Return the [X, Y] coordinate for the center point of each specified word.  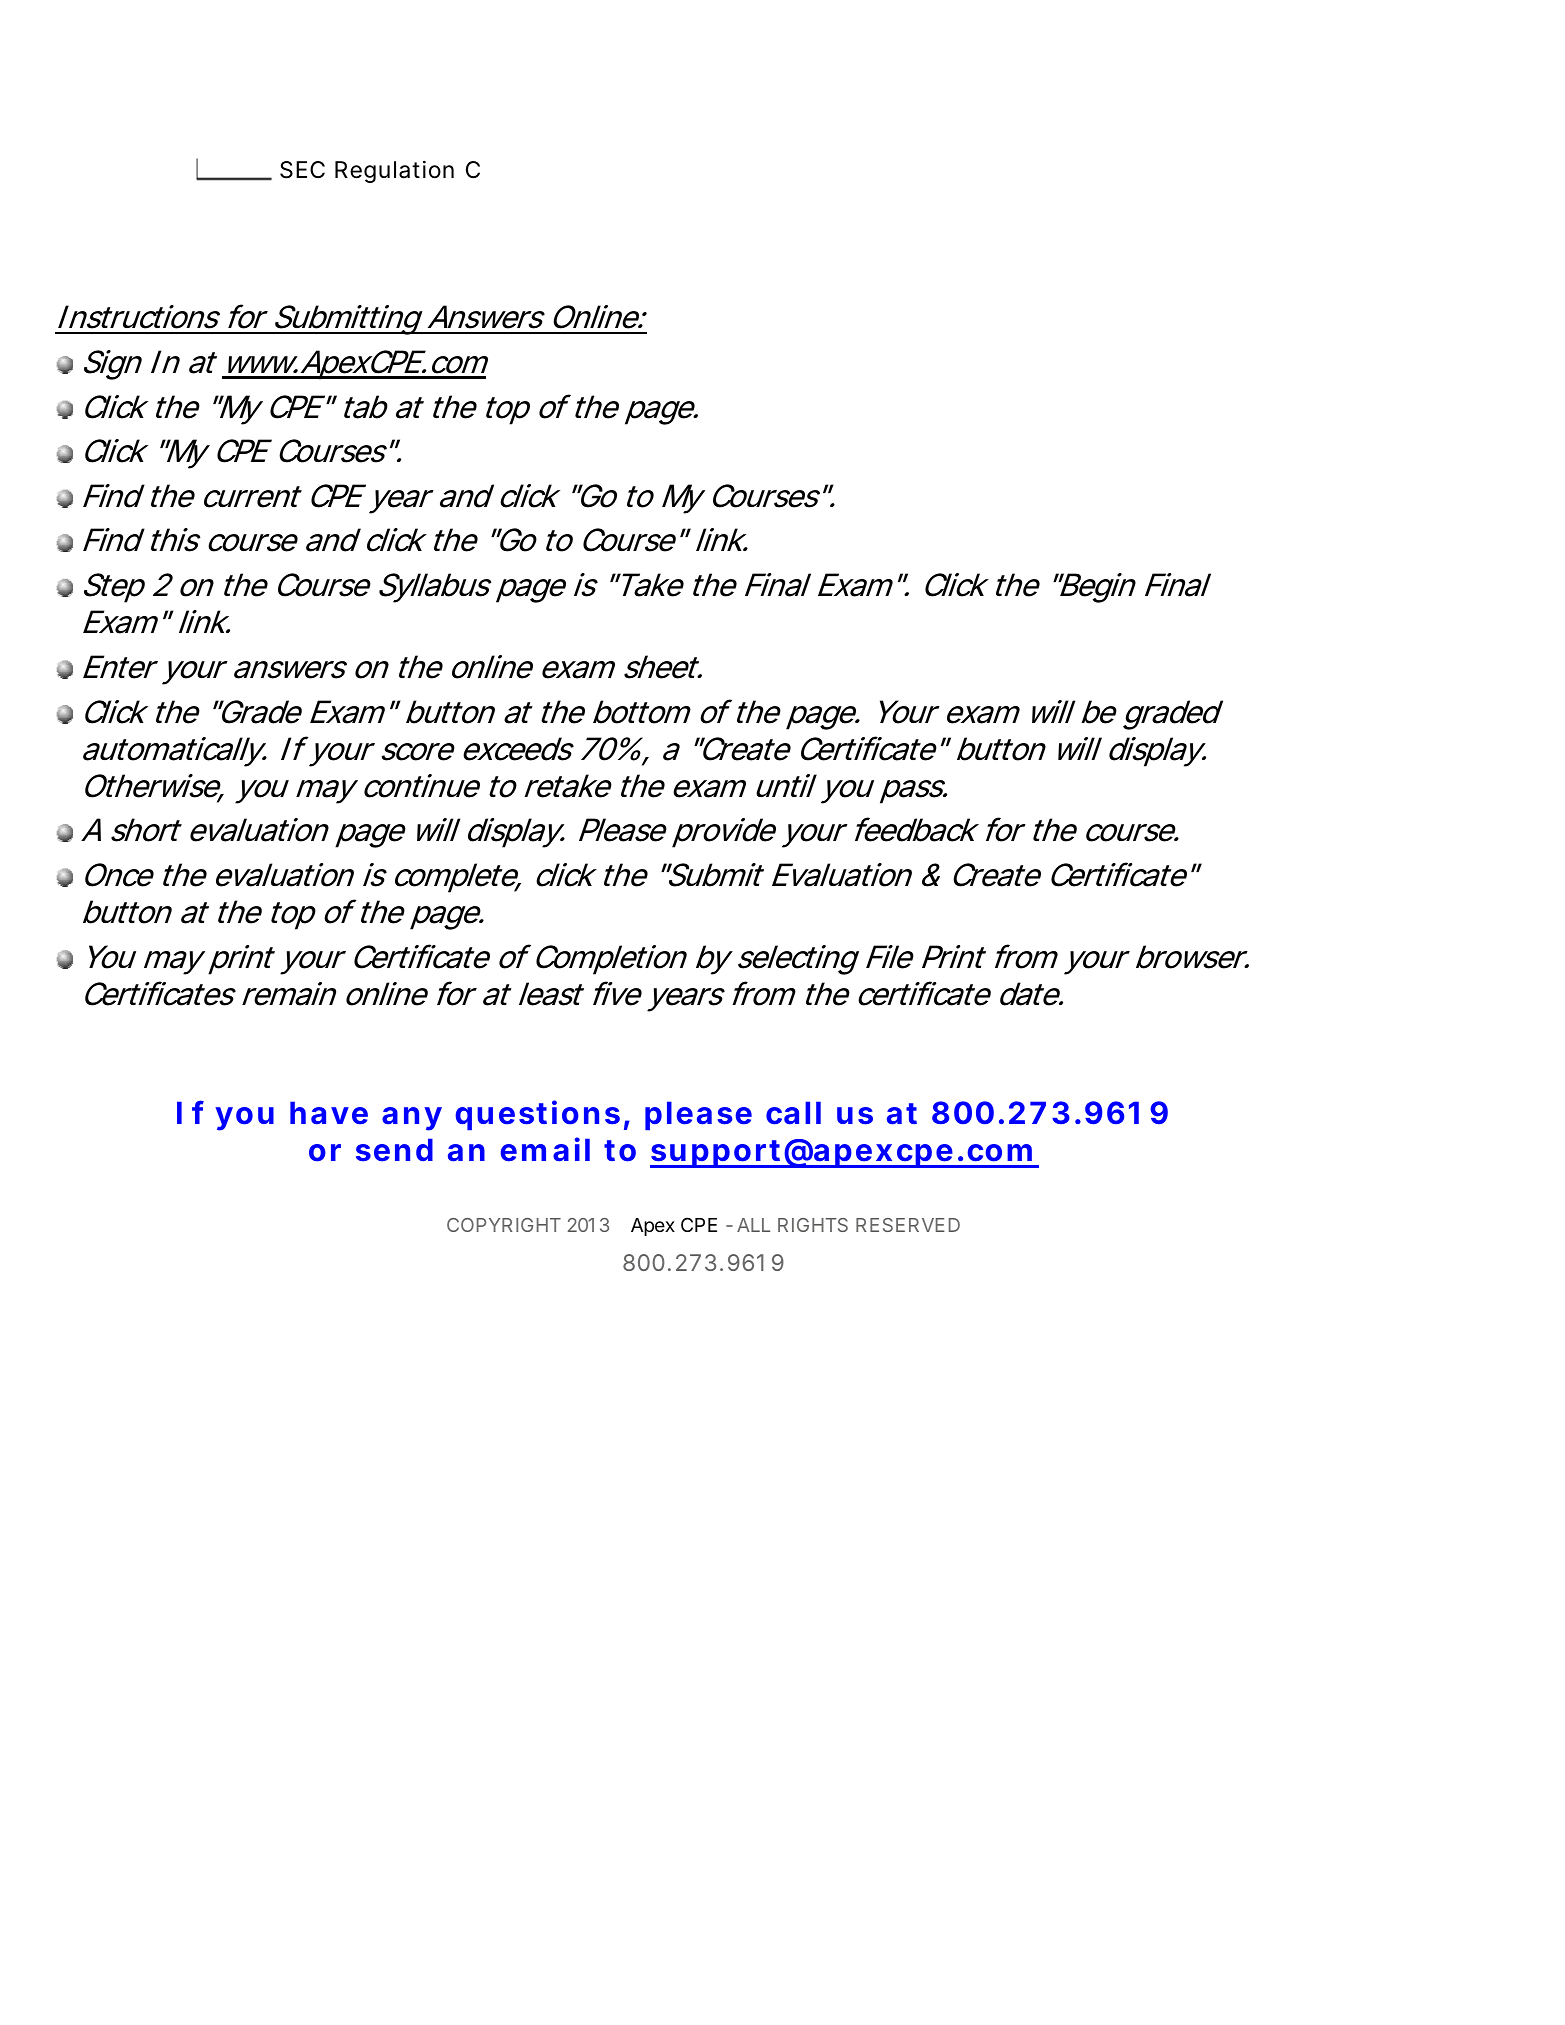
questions [538, 1115]
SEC [302, 170]
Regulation [394, 172]
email [545, 1149]
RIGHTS [813, 1225]
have [329, 1113]
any [412, 1119]
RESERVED [908, 1225]
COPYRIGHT [504, 1225]
